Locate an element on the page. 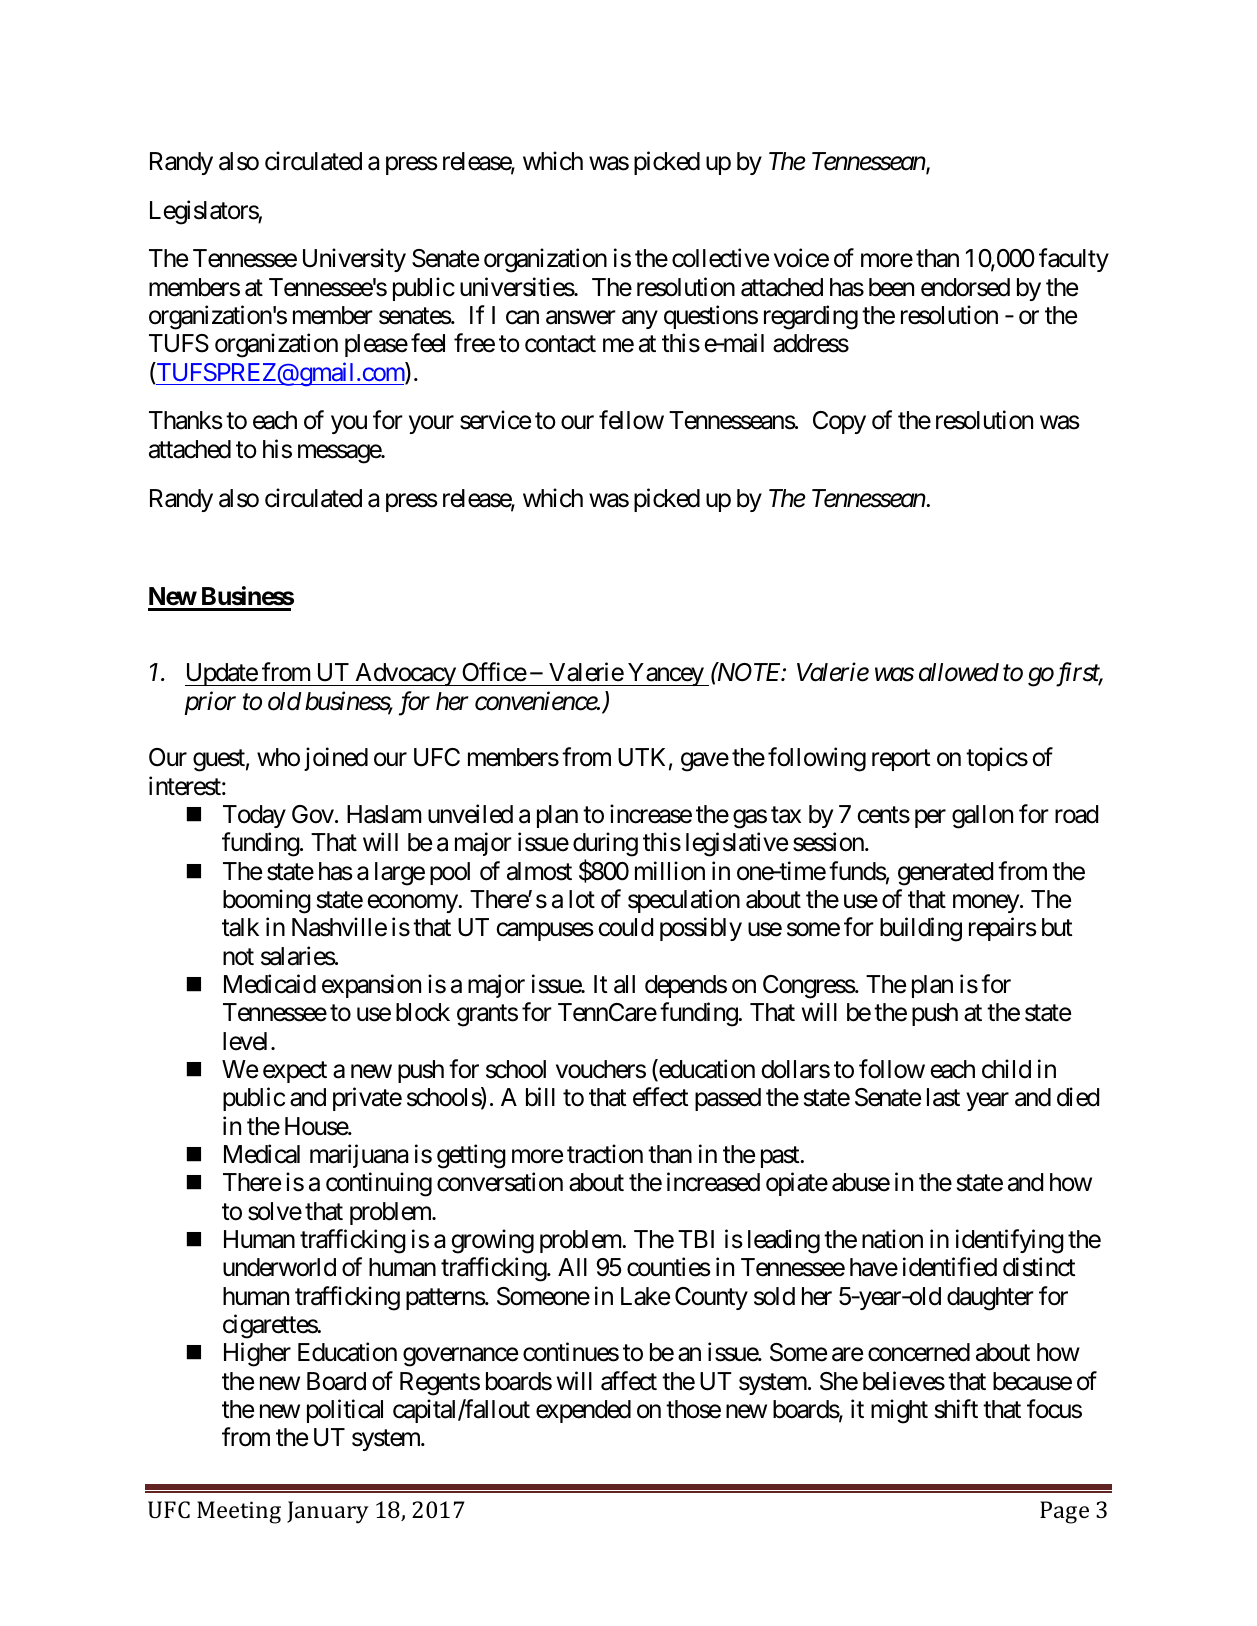 The image size is (1257, 1626). gallon is located at coordinates (982, 817).
